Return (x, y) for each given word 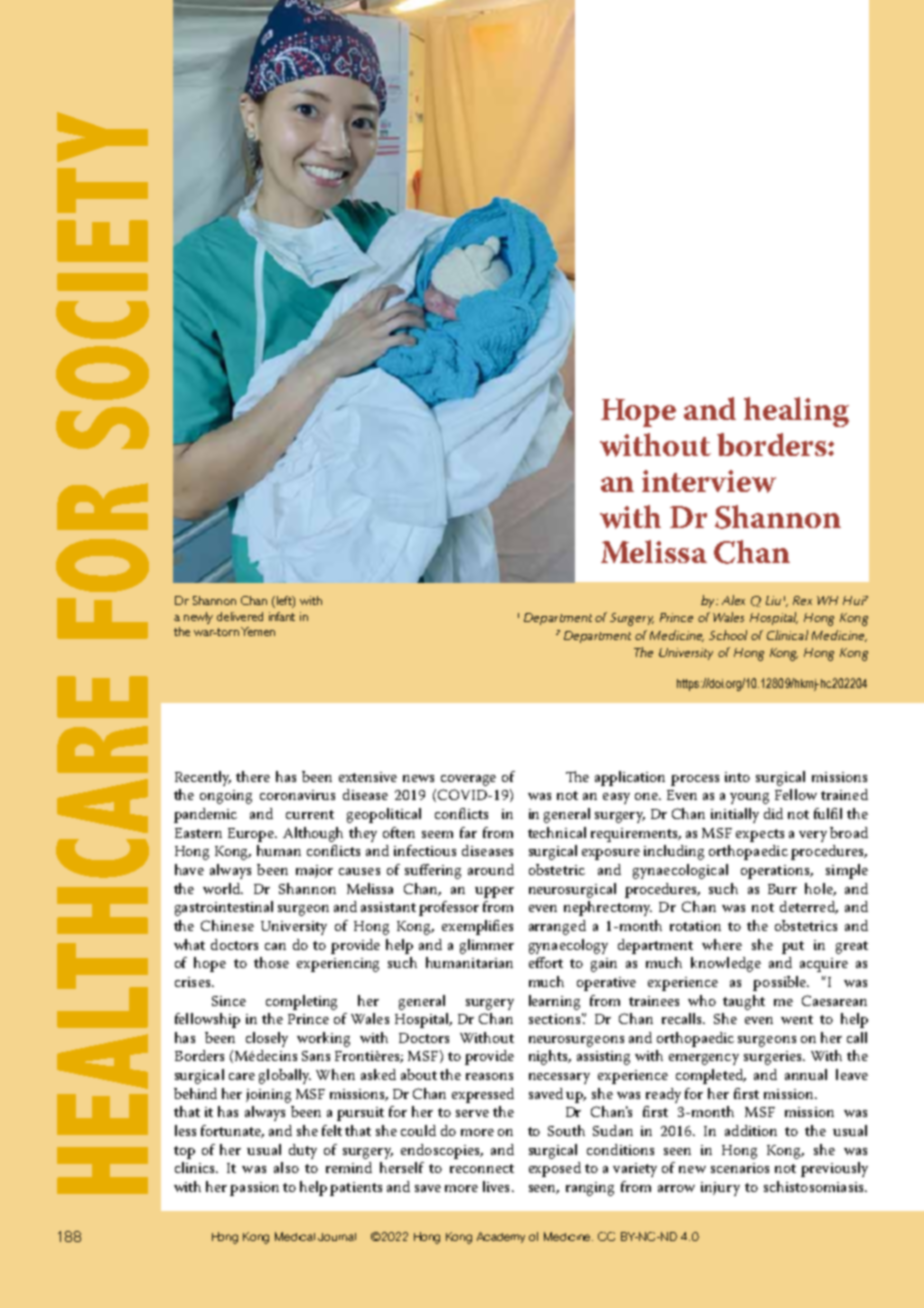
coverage (468, 780)
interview (709, 481)
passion (254, 1189)
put (793, 947)
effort (546, 962)
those (271, 962)
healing (796, 412)
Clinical (787, 635)
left (284, 601)
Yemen (258, 631)
